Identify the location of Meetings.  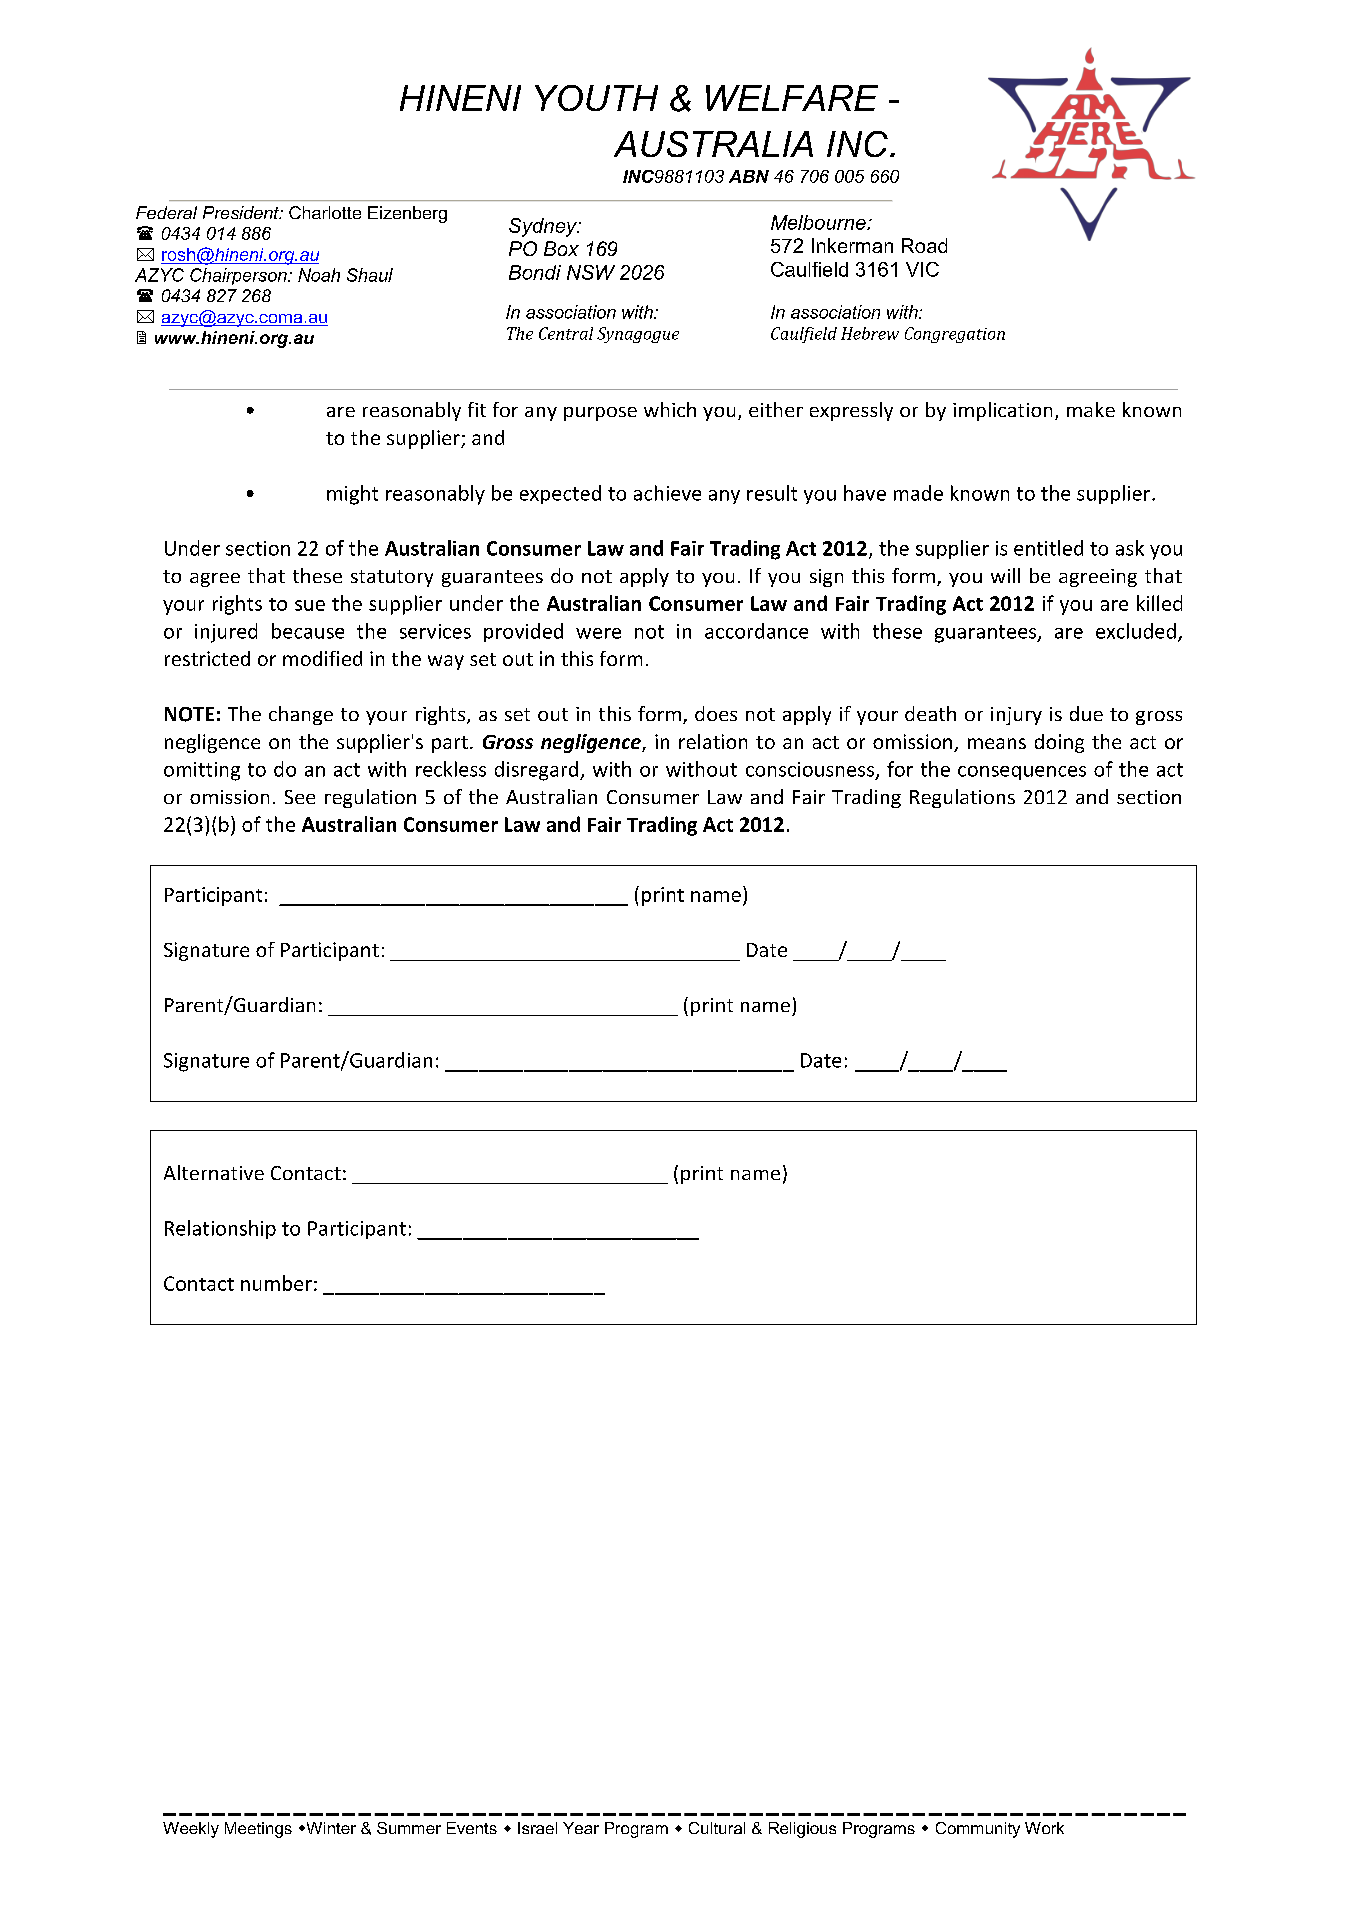
(258, 1830).
